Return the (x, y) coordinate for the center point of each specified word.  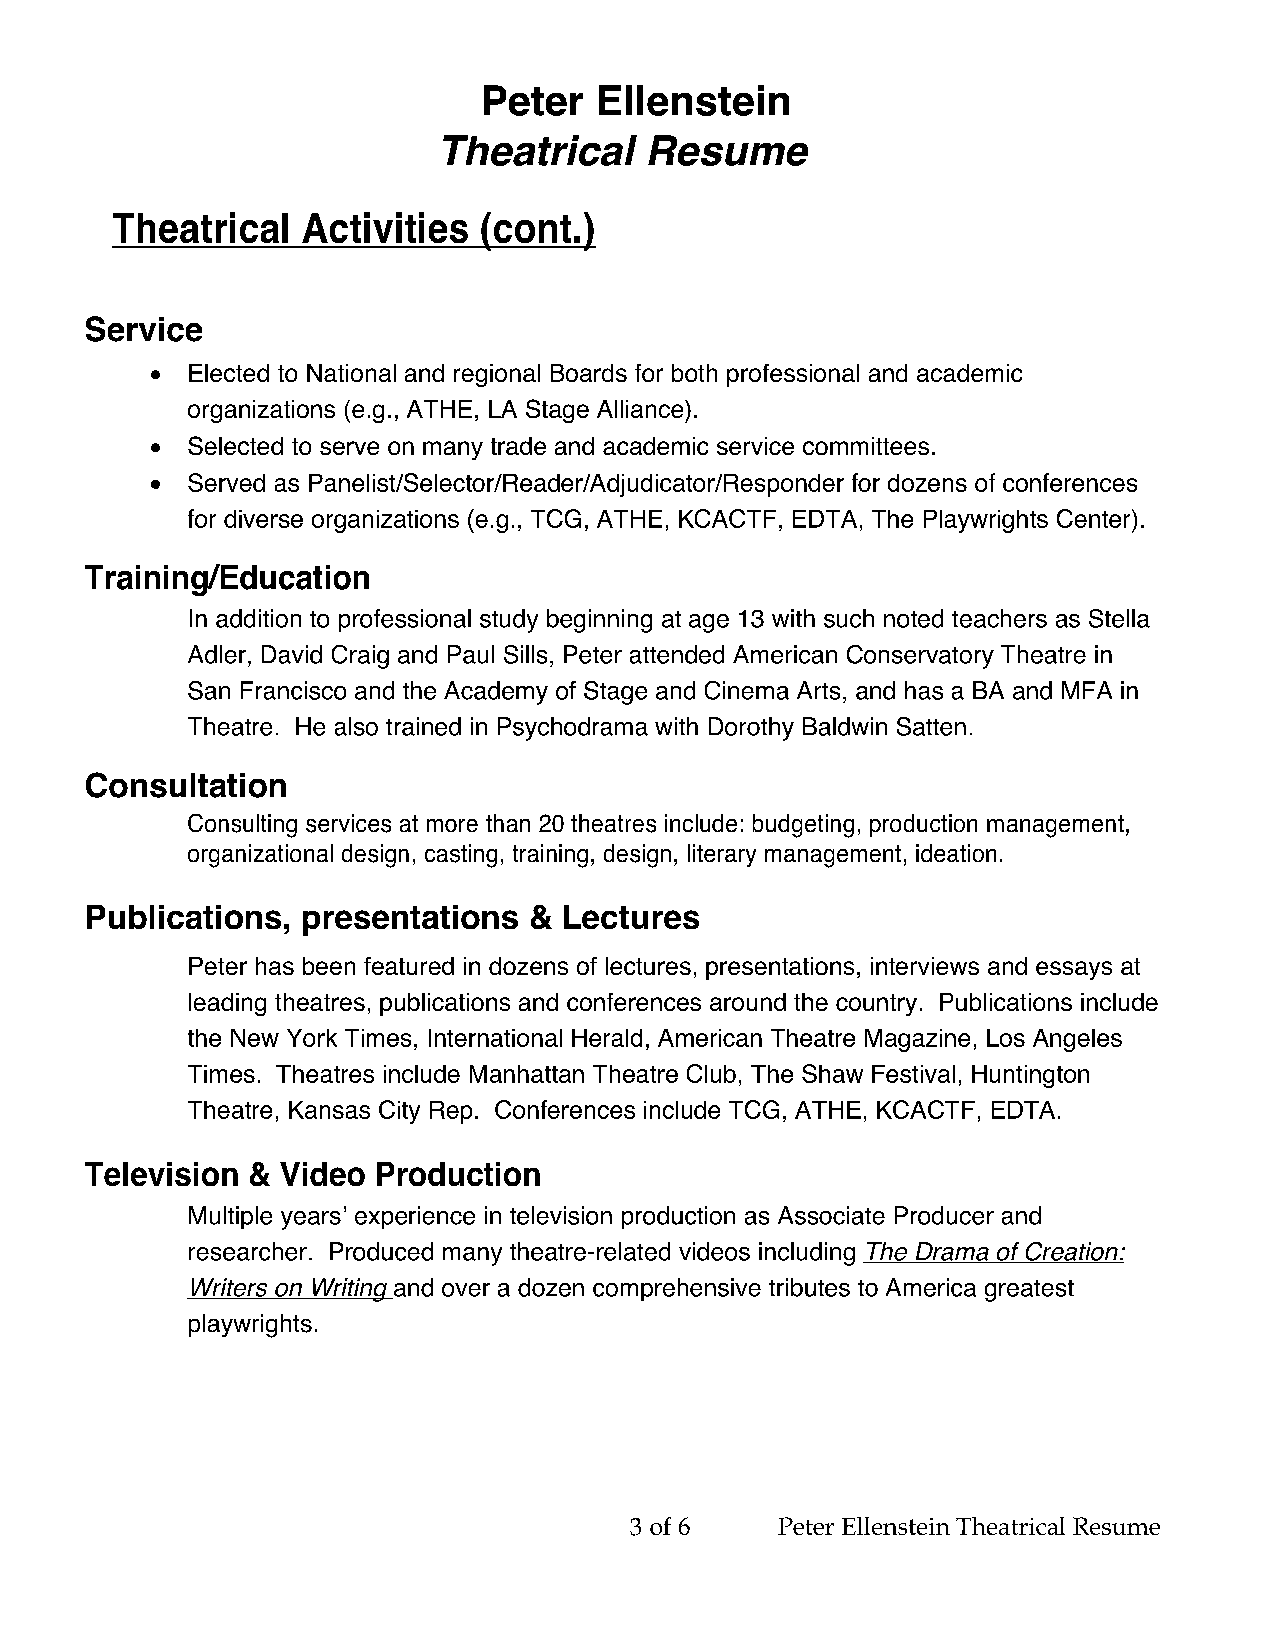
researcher (248, 1251)
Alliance (641, 409)
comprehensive (677, 1289)
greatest (1029, 1291)
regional (497, 375)
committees (866, 446)
